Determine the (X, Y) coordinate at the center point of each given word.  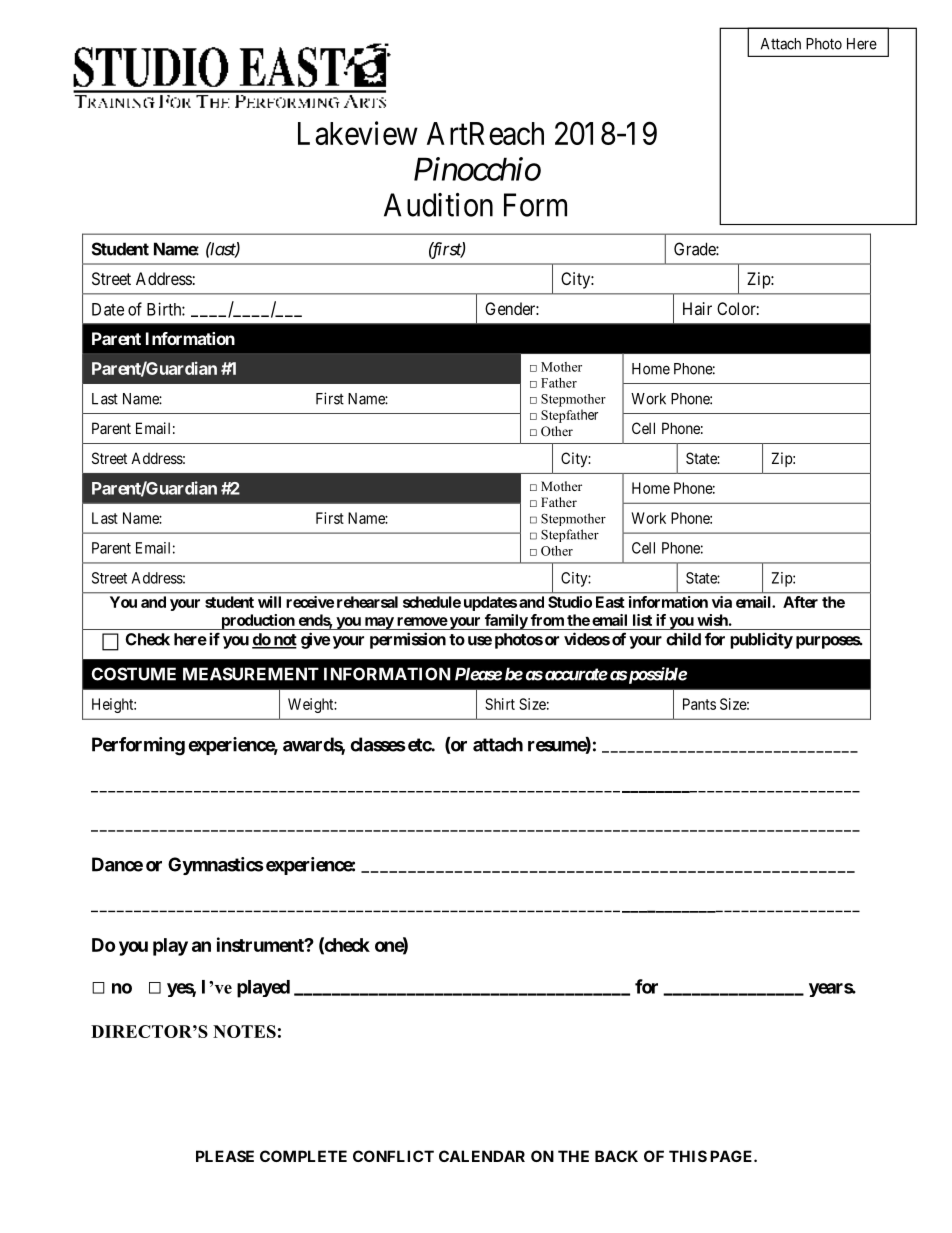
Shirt (500, 704)
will (269, 602)
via (722, 602)
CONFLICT (393, 1156)
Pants (699, 704)
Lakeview (358, 133)
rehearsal (367, 602)
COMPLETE (303, 1156)
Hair (697, 308)
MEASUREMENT (251, 674)
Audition (438, 205)
